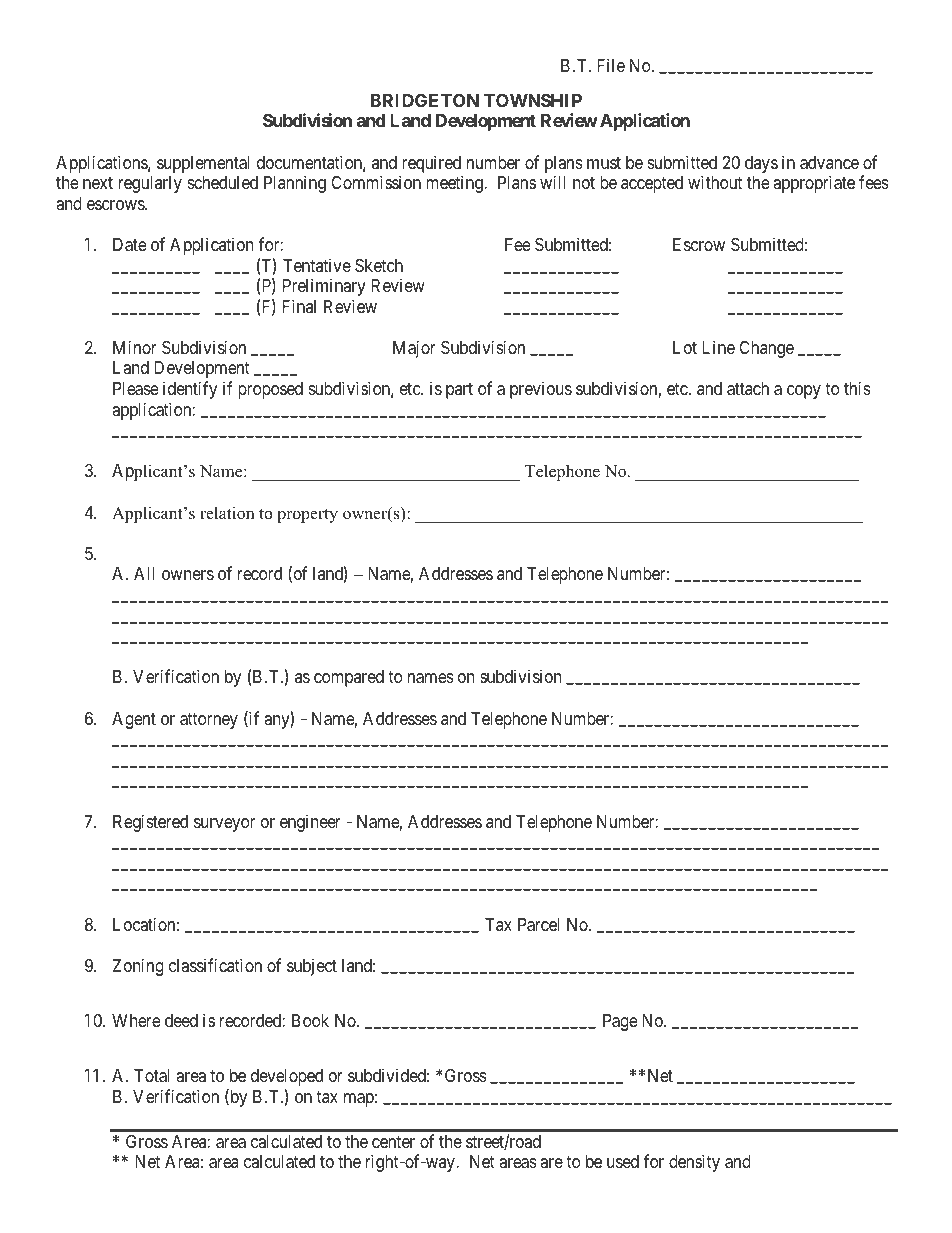 Image resolution: width=952 pixels, height=1233 pixels. What do you see at coordinates (349, 678) in the screenshot?
I see `compared` at bounding box center [349, 678].
